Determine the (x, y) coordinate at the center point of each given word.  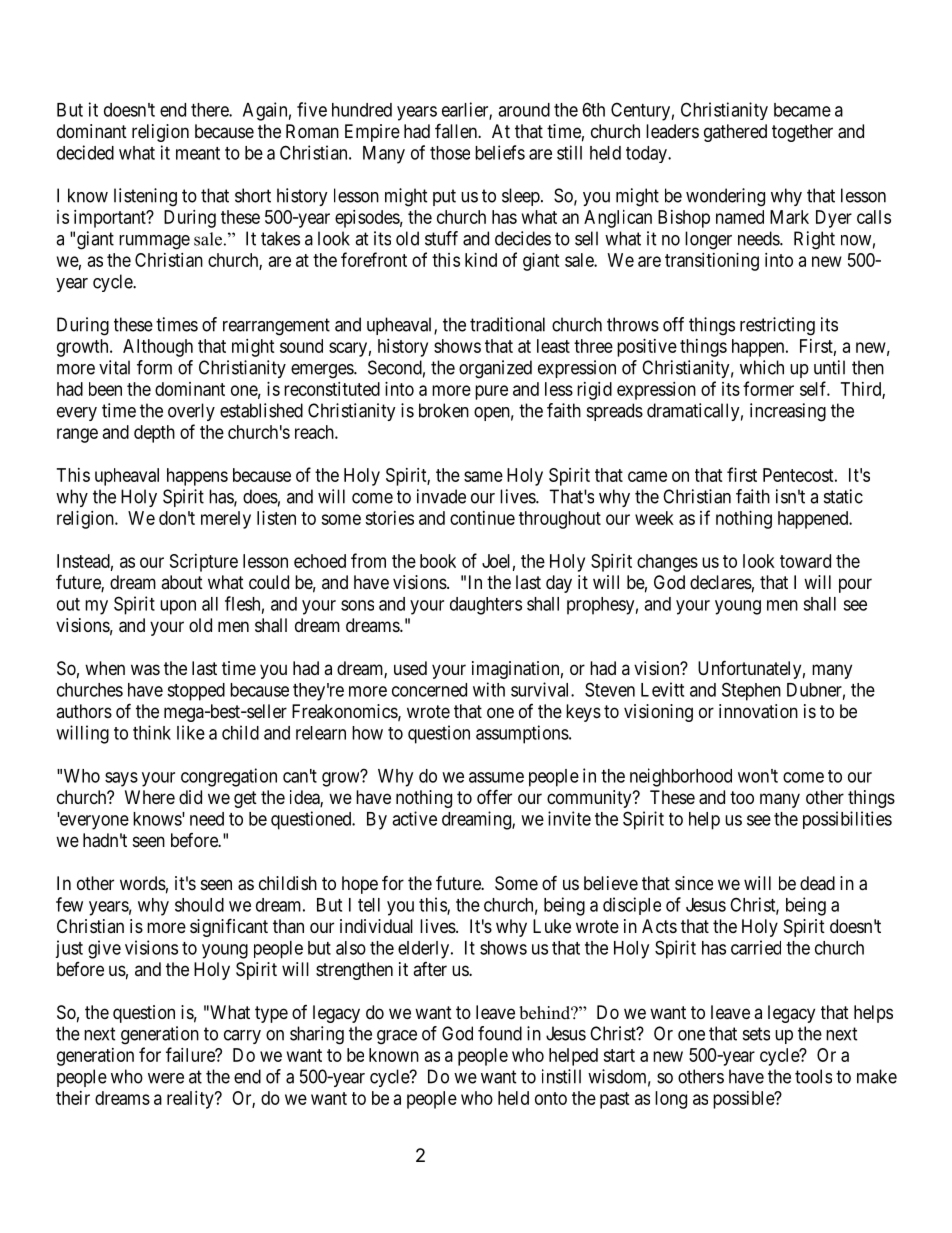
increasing (788, 412)
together (802, 133)
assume (496, 777)
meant (198, 153)
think (152, 732)
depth (154, 434)
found (500, 1033)
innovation (758, 711)
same (483, 476)
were (166, 1078)
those (450, 153)
